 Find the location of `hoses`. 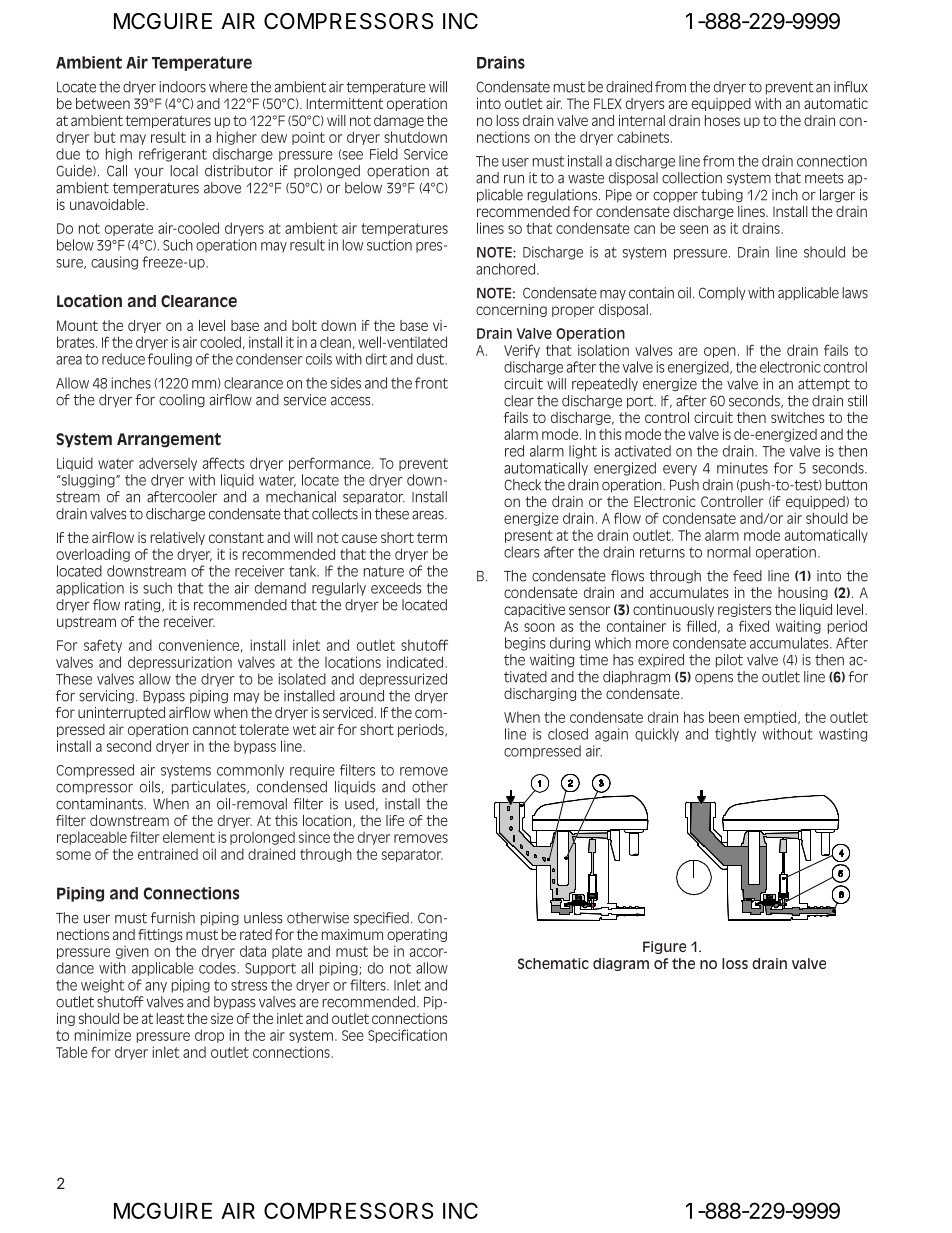

hoses is located at coordinates (722, 120).
